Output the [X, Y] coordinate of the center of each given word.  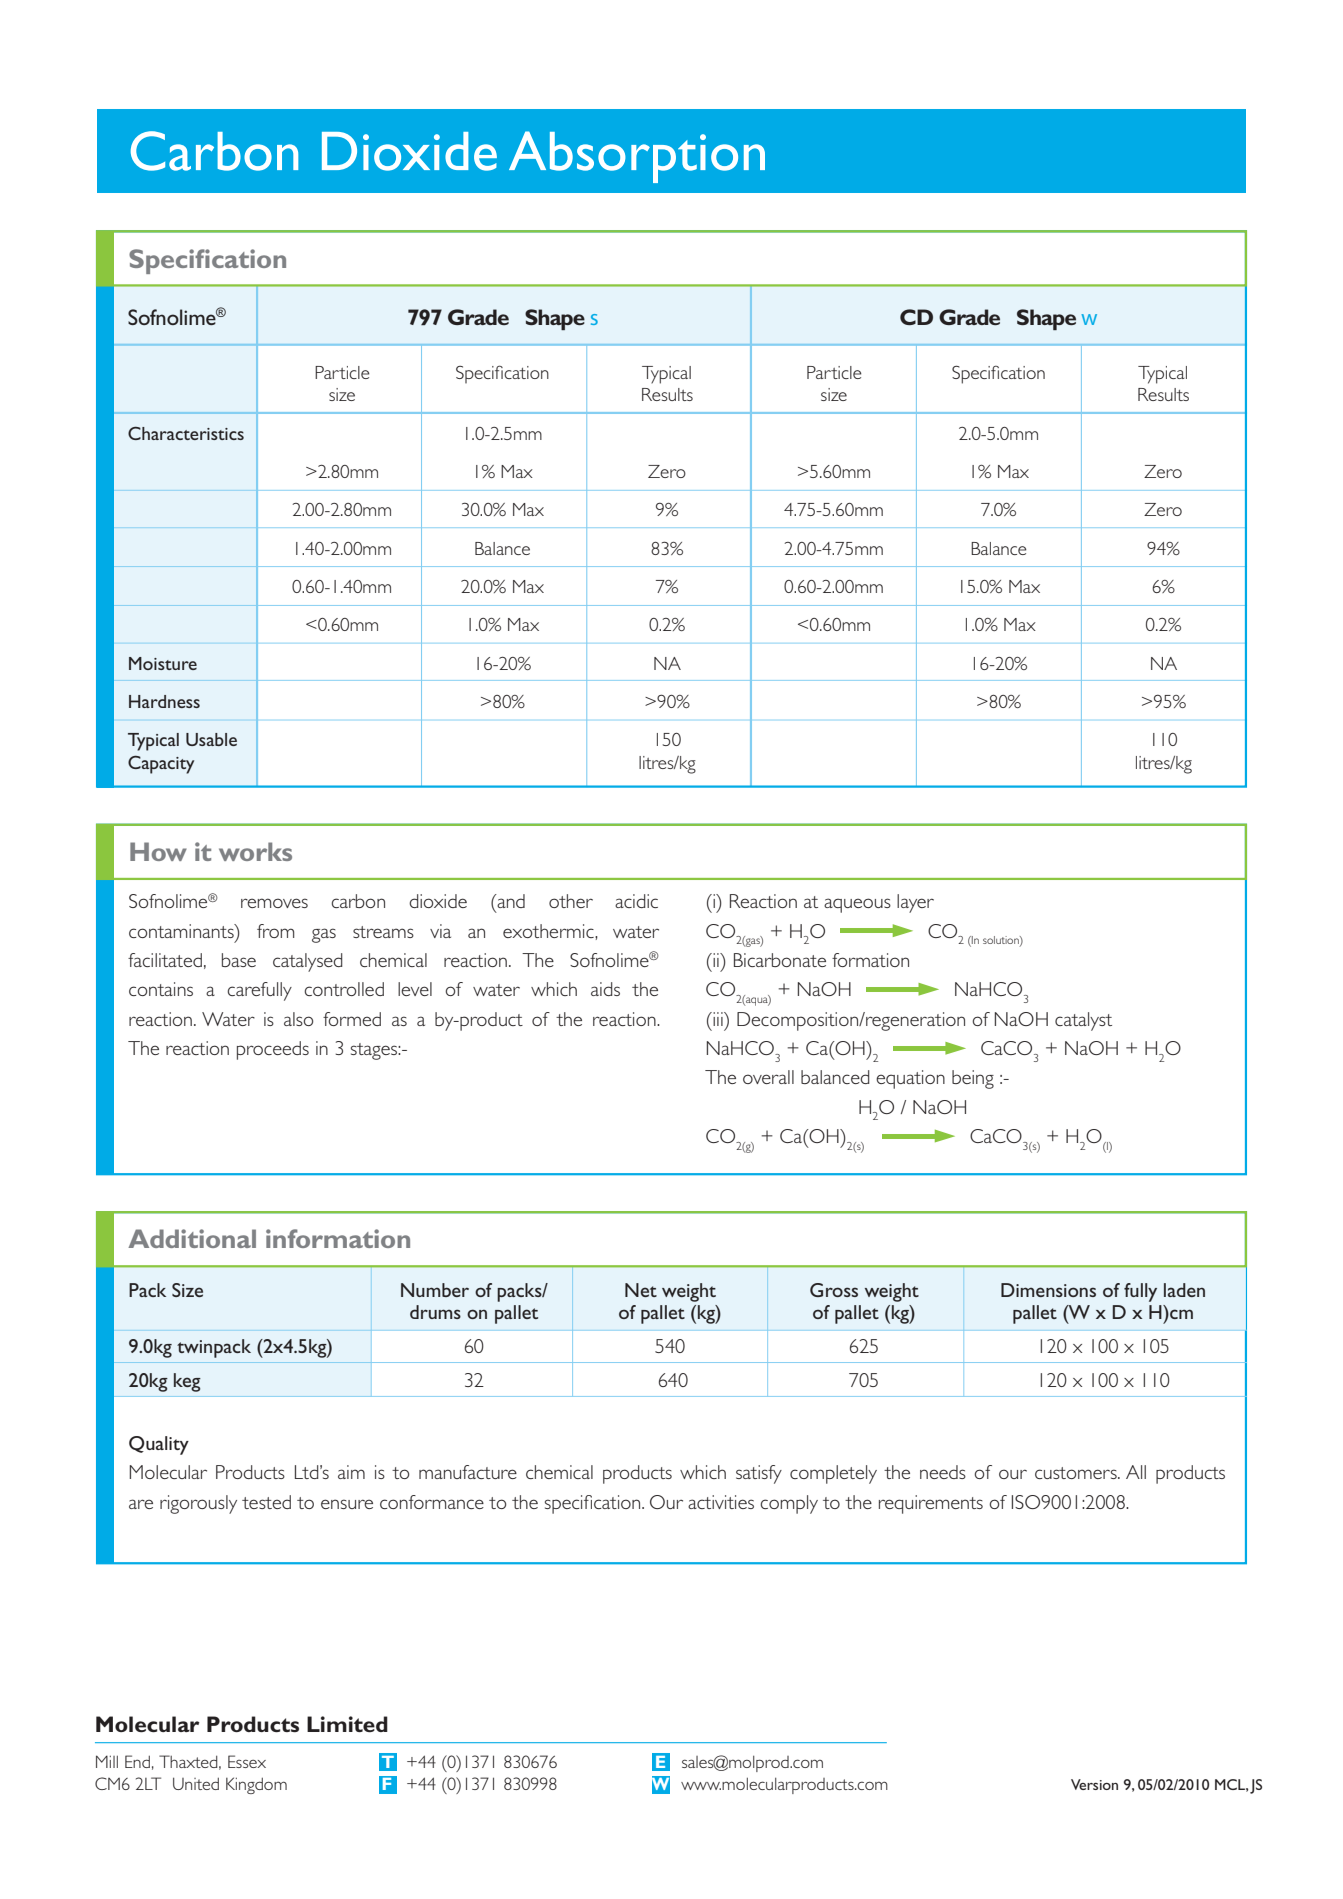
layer [915, 903]
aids [605, 989]
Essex [247, 1761]
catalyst [1083, 1021]
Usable [211, 739]
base [239, 960]
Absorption [637, 157]
